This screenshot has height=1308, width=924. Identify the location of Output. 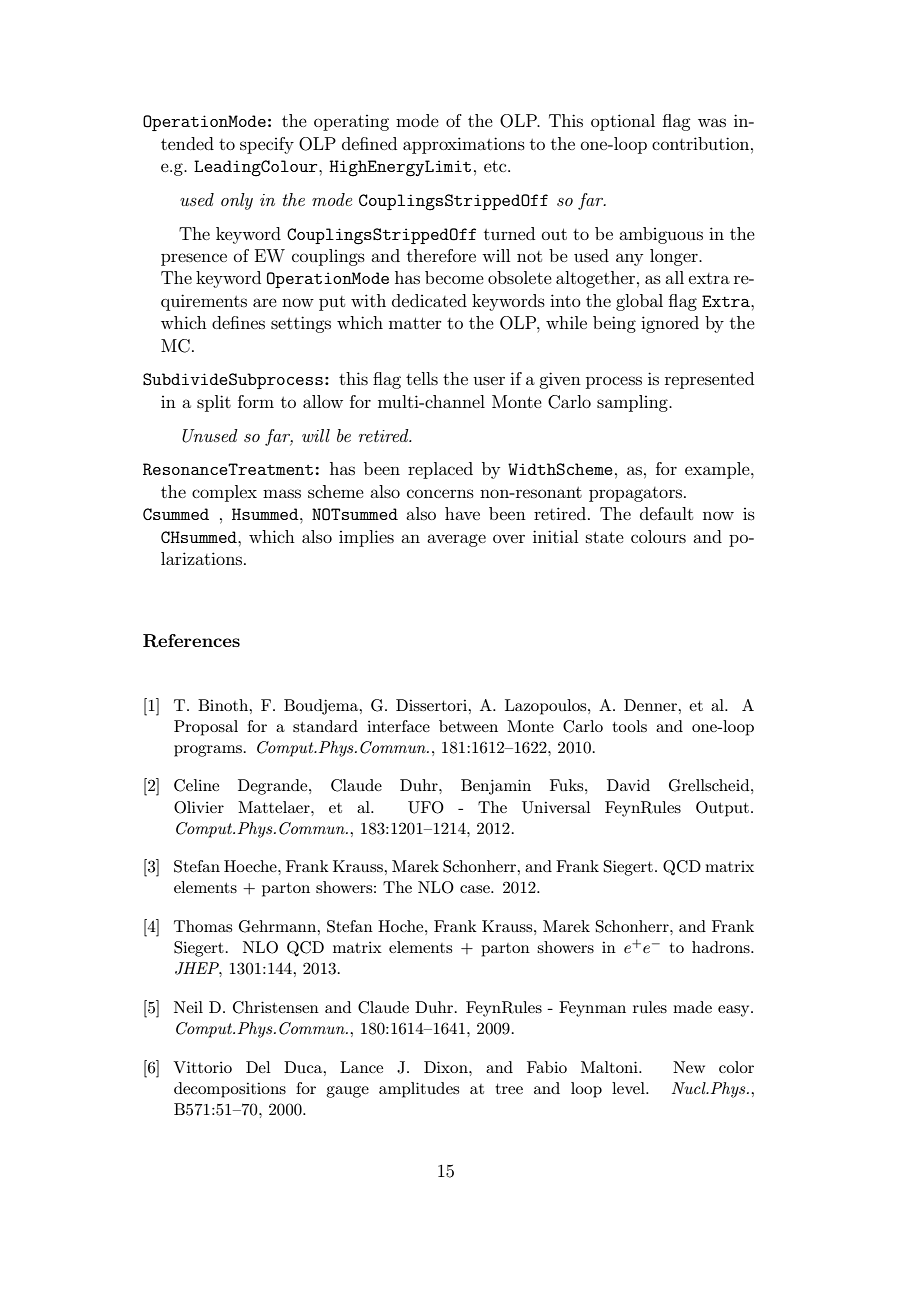
(722, 809).
